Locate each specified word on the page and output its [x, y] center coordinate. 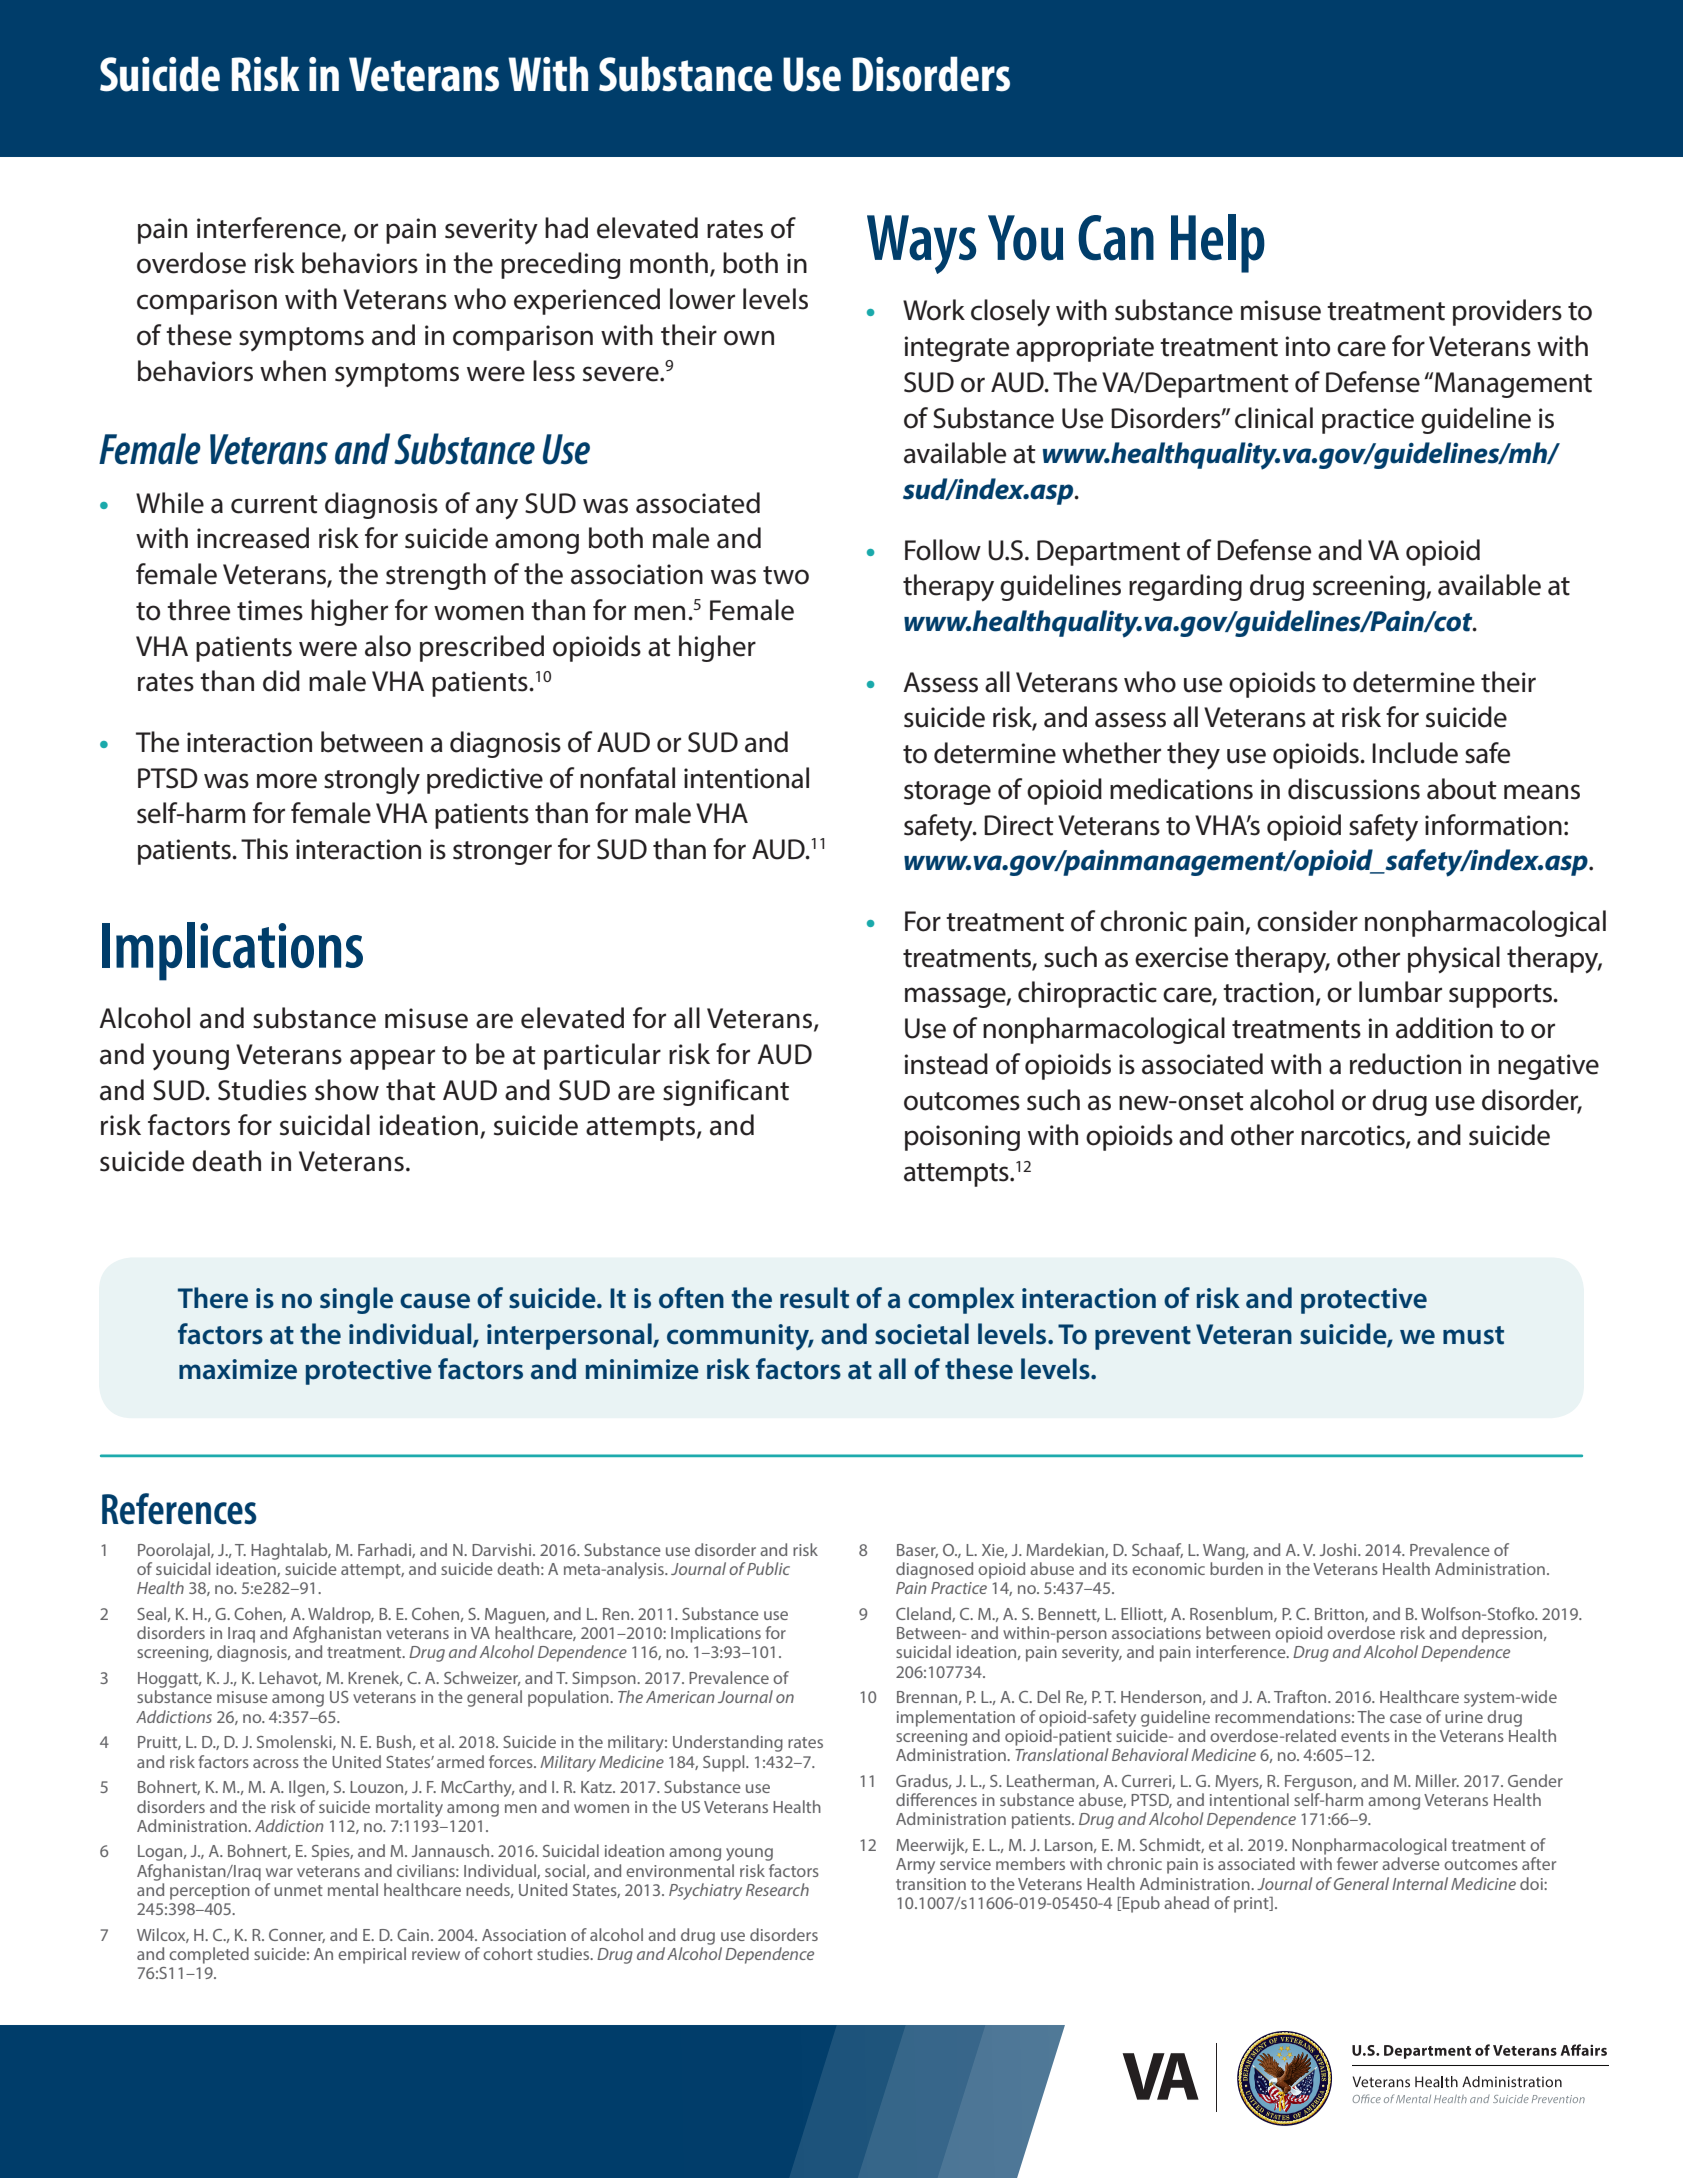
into [1307, 346]
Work [934, 310]
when [293, 371]
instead [946, 1064]
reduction [1405, 1064]
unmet [298, 1890]
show [347, 1090]
